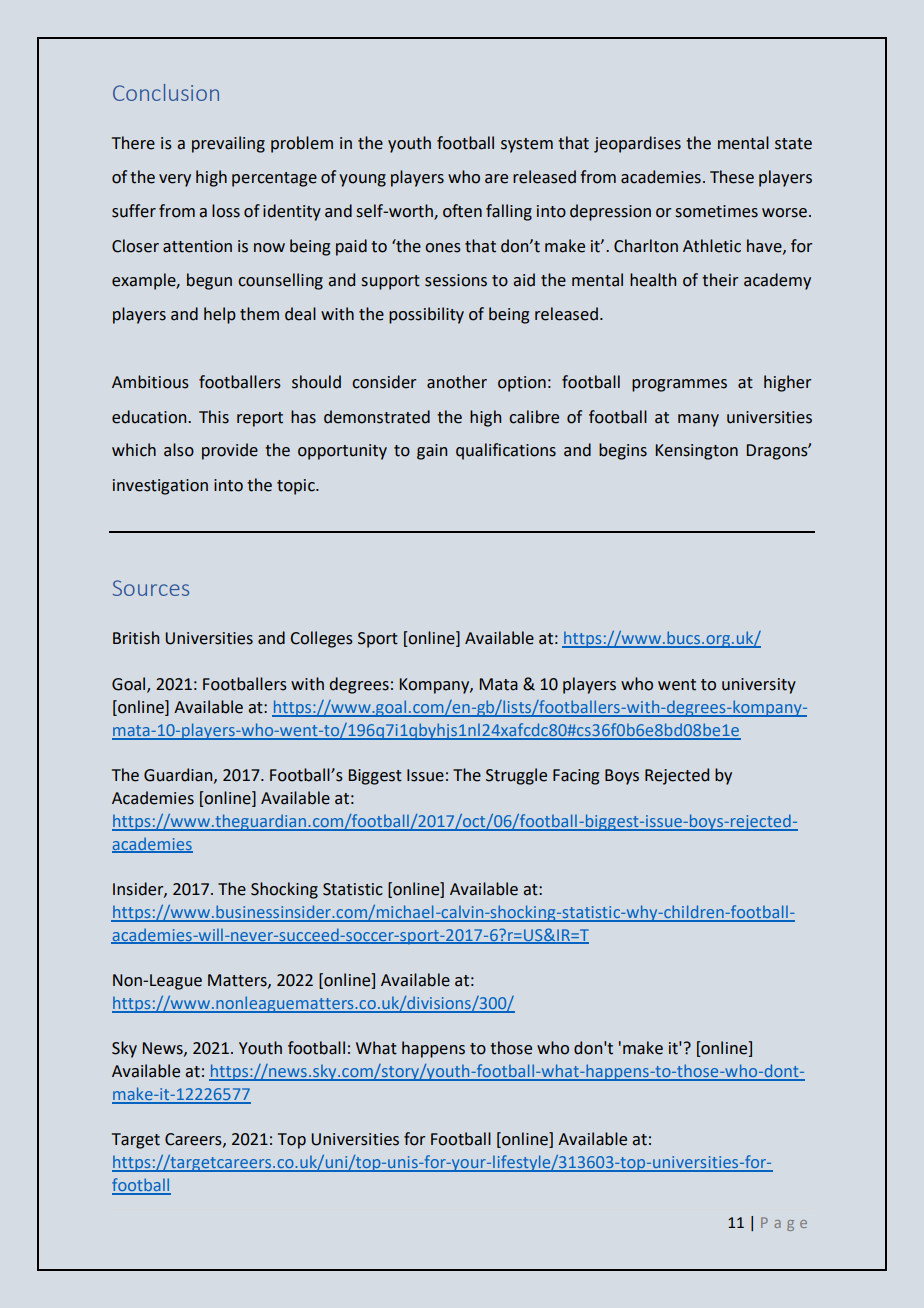 Image resolution: width=924 pixels, height=1308 pixels. What do you see at coordinates (214, 417) in the screenshot?
I see `This` at bounding box center [214, 417].
